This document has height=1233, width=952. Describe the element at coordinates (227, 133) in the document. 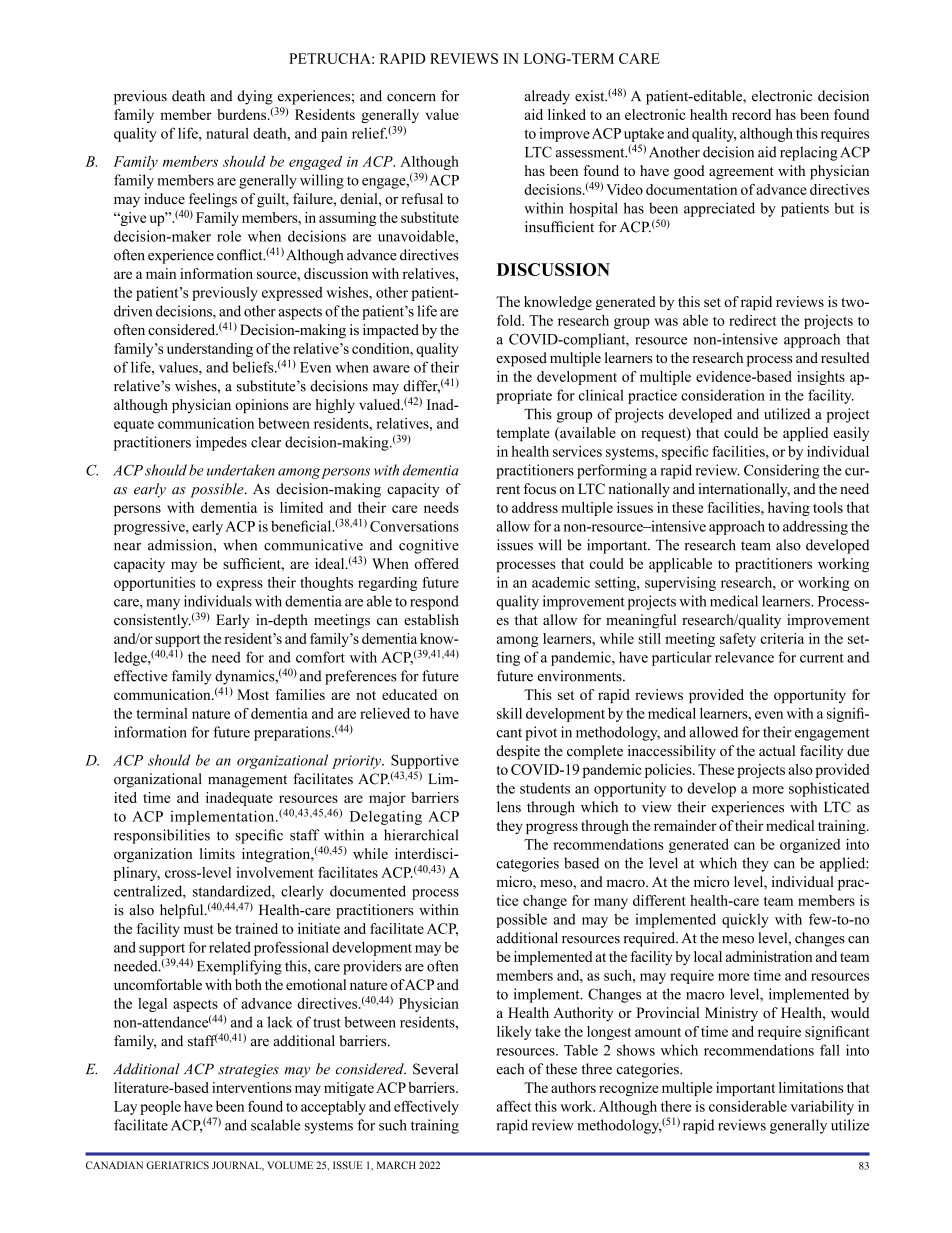

I see `natural` at that location.
